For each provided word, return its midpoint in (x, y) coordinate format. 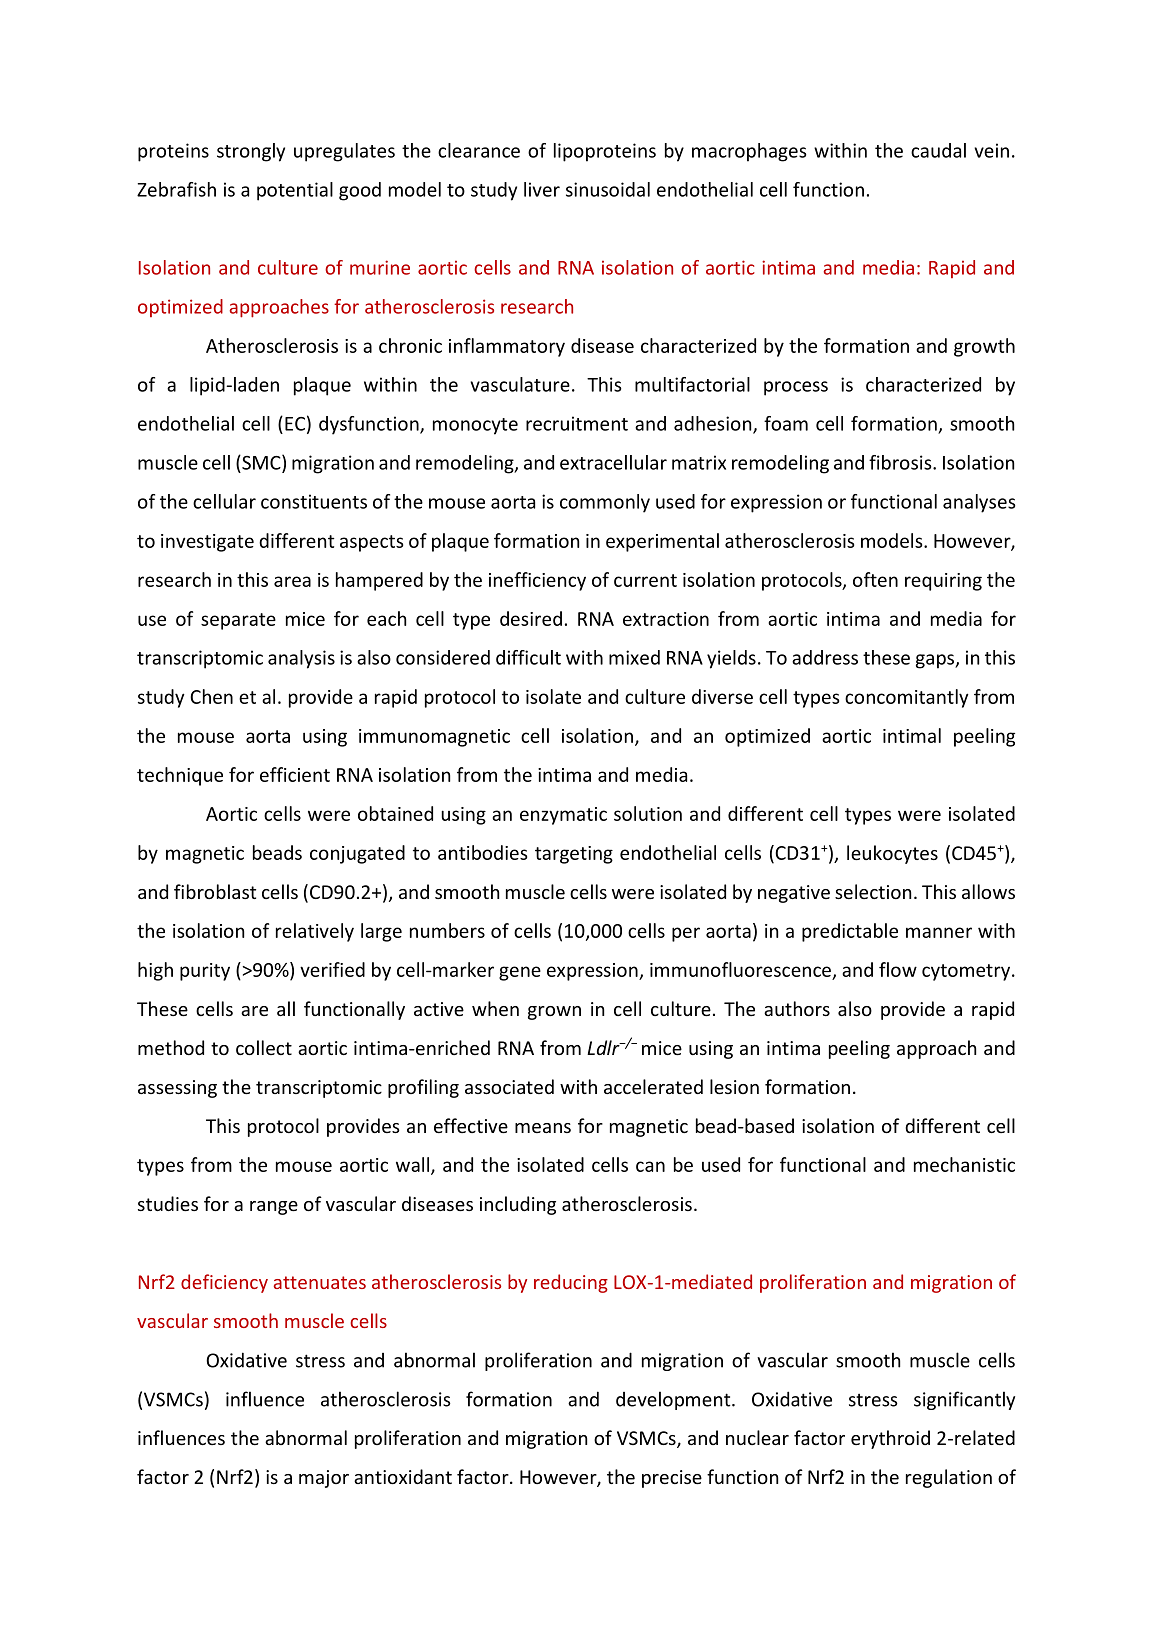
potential (295, 191)
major (324, 1479)
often (875, 579)
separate (238, 621)
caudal (938, 150)
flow (898, 969)
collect (264, 1047)
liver (542, 189)
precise (672, 1479)
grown (554, 1013)
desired (531, 618)
